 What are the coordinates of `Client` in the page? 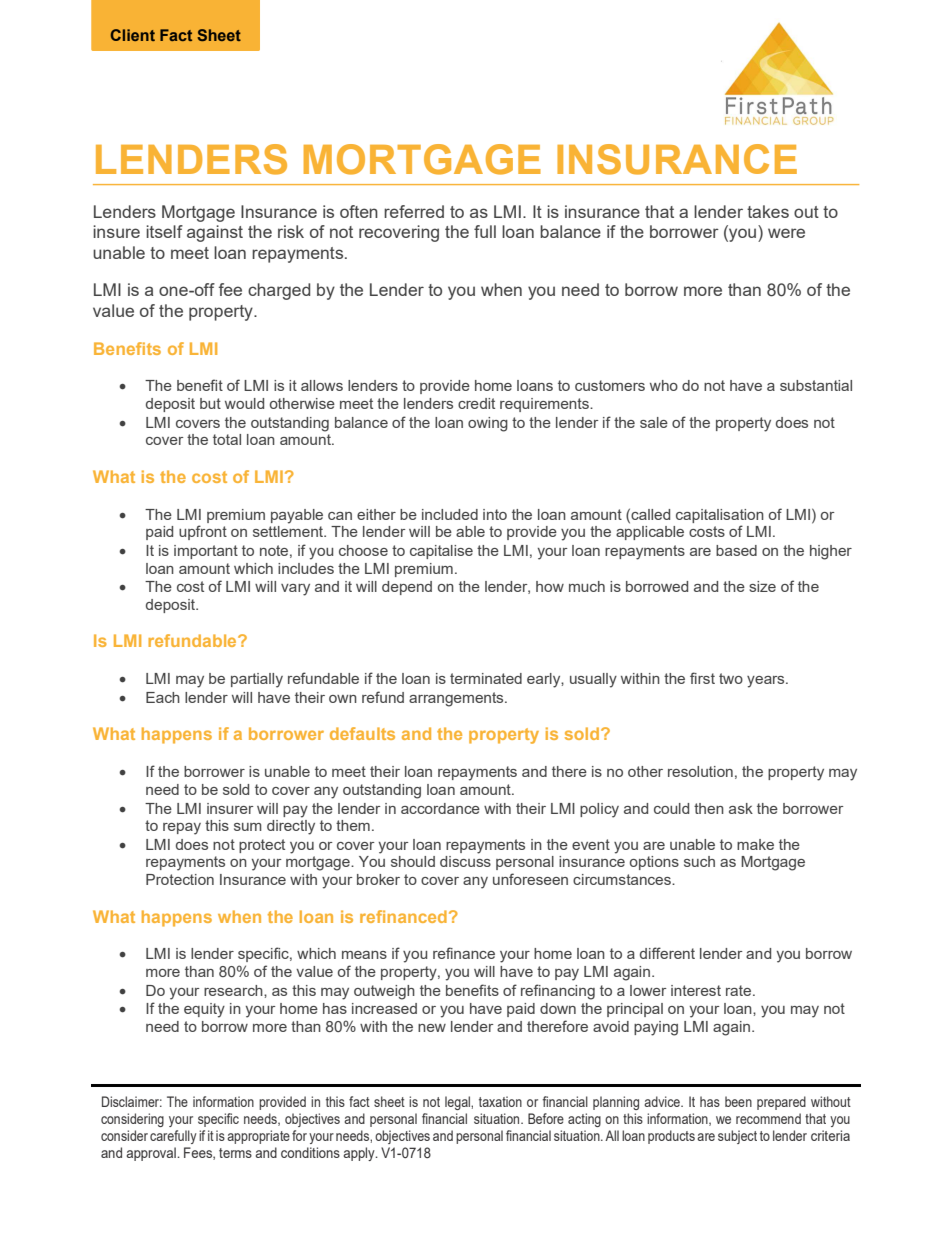 It's located at (132, 35).
